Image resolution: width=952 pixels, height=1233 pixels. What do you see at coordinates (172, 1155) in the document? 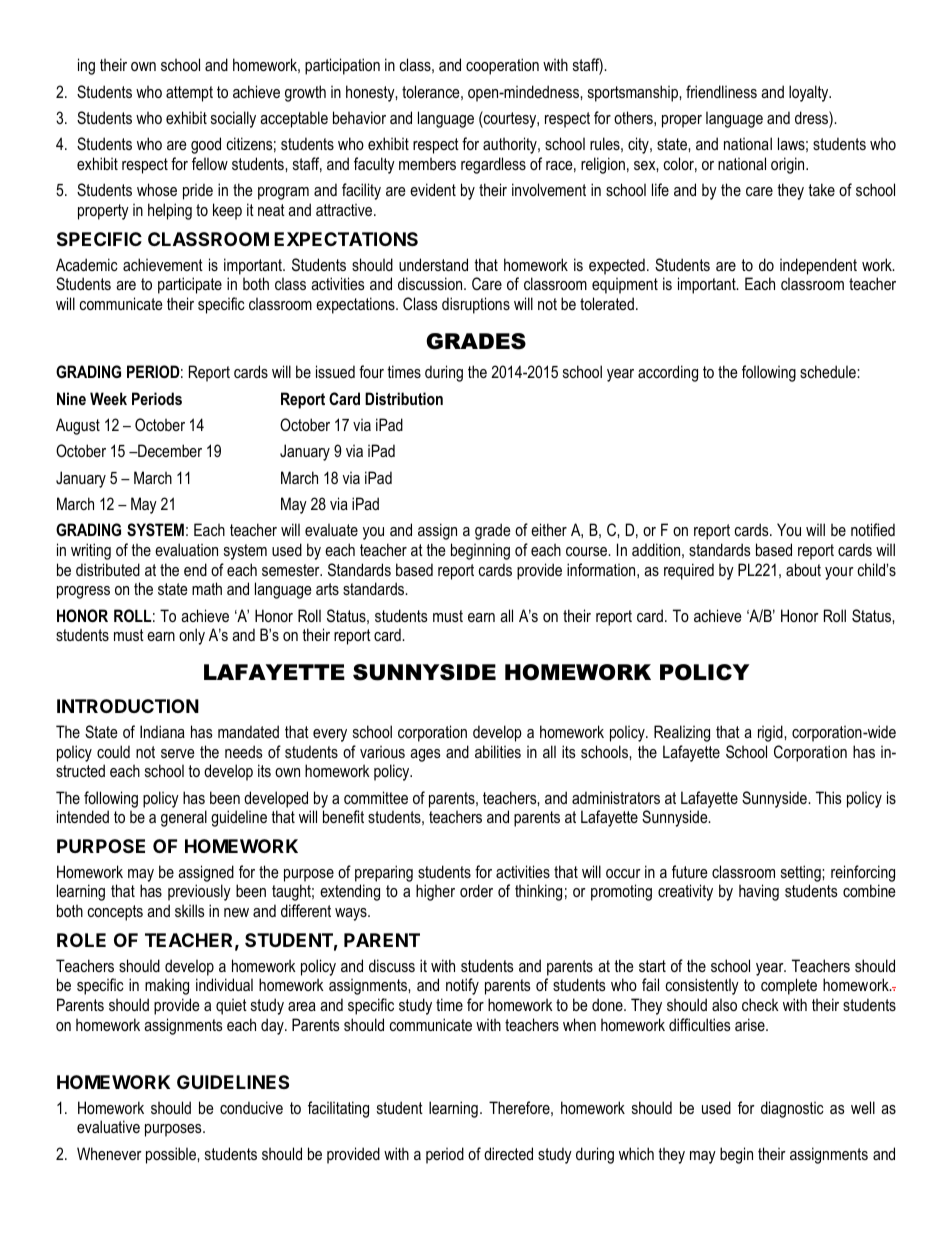
I see `possible` at bounding box center [172, 1155].
